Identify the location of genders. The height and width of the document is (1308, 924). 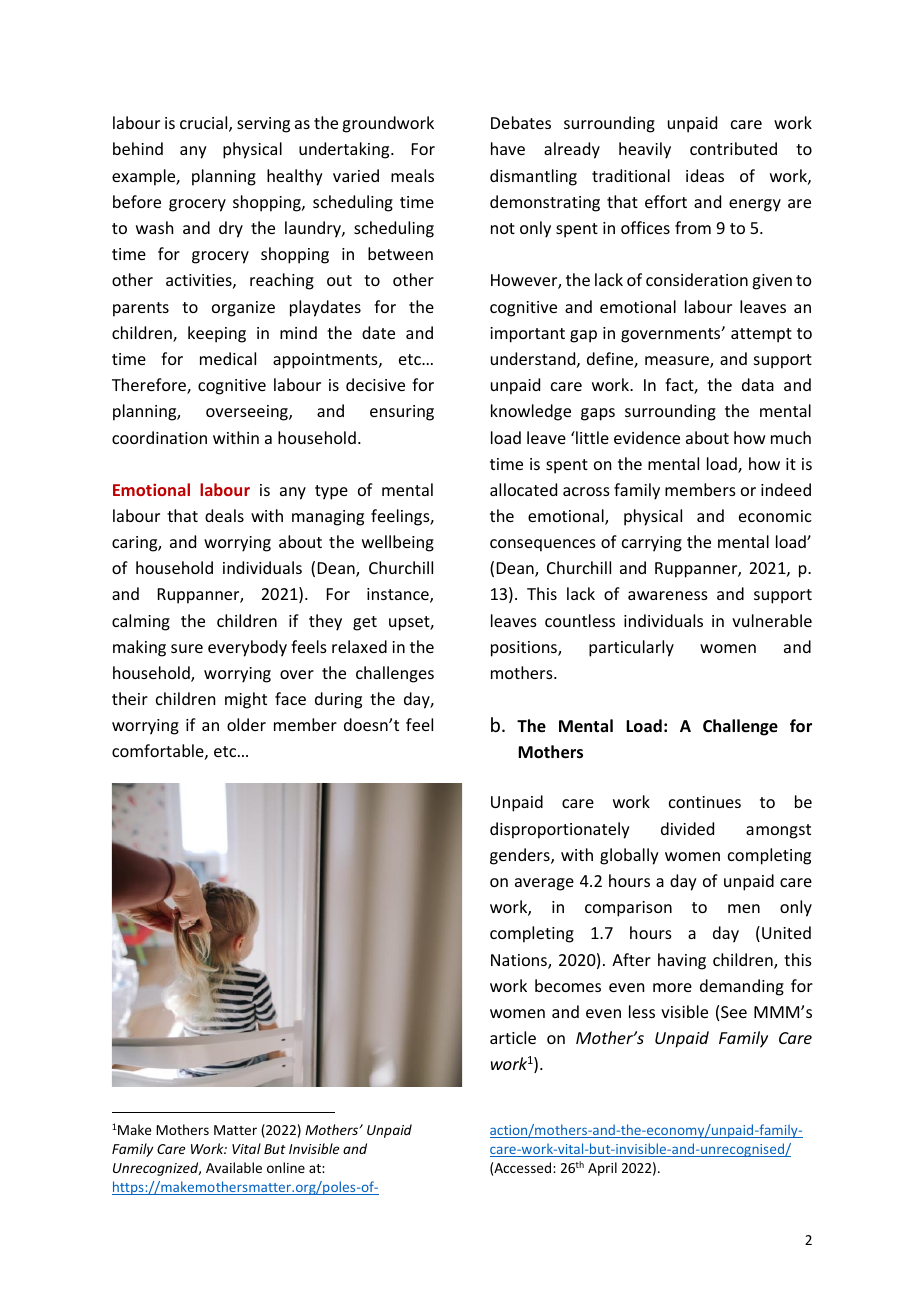
(521, 856).
